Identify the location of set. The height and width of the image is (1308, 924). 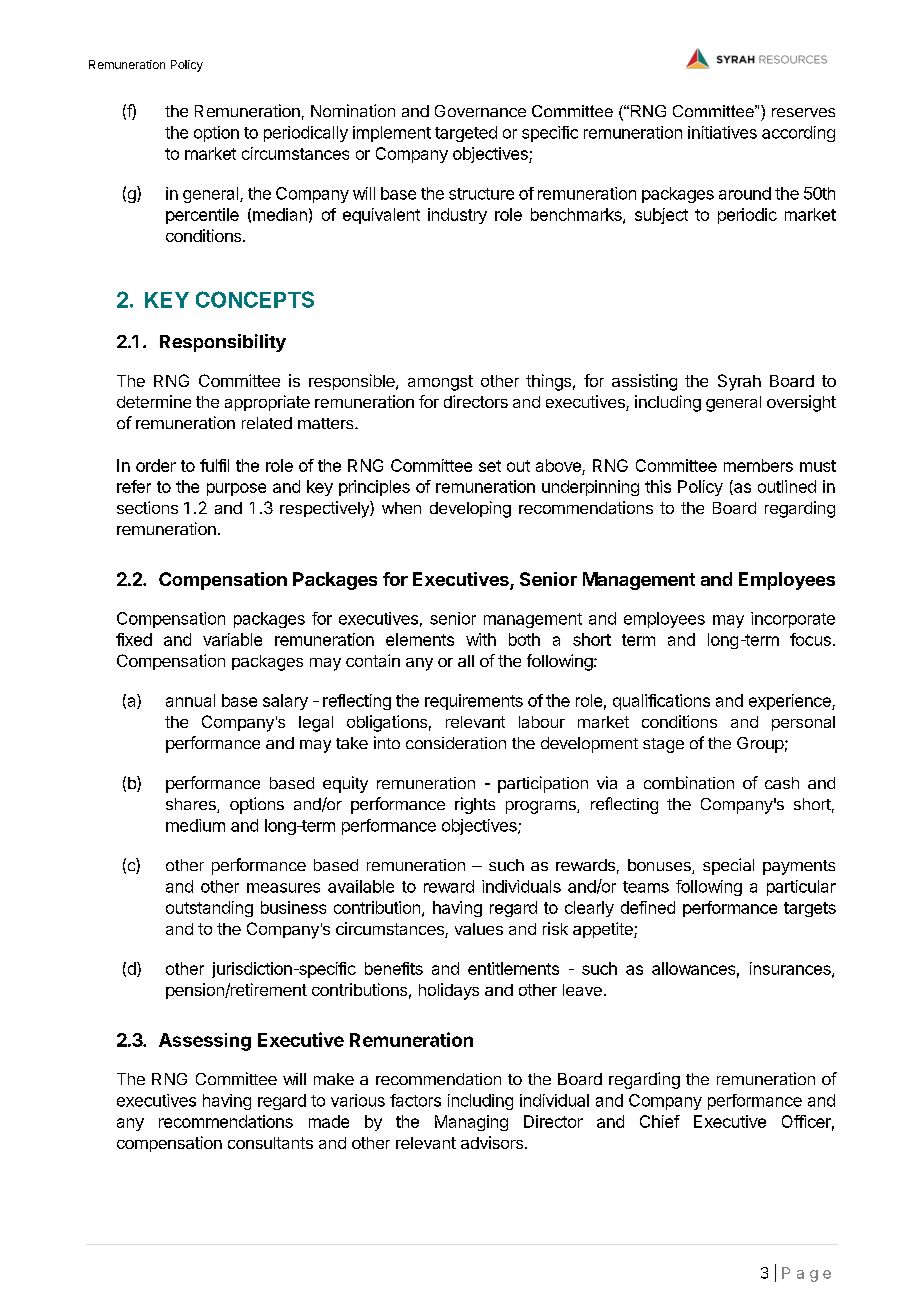
(490, 466).
